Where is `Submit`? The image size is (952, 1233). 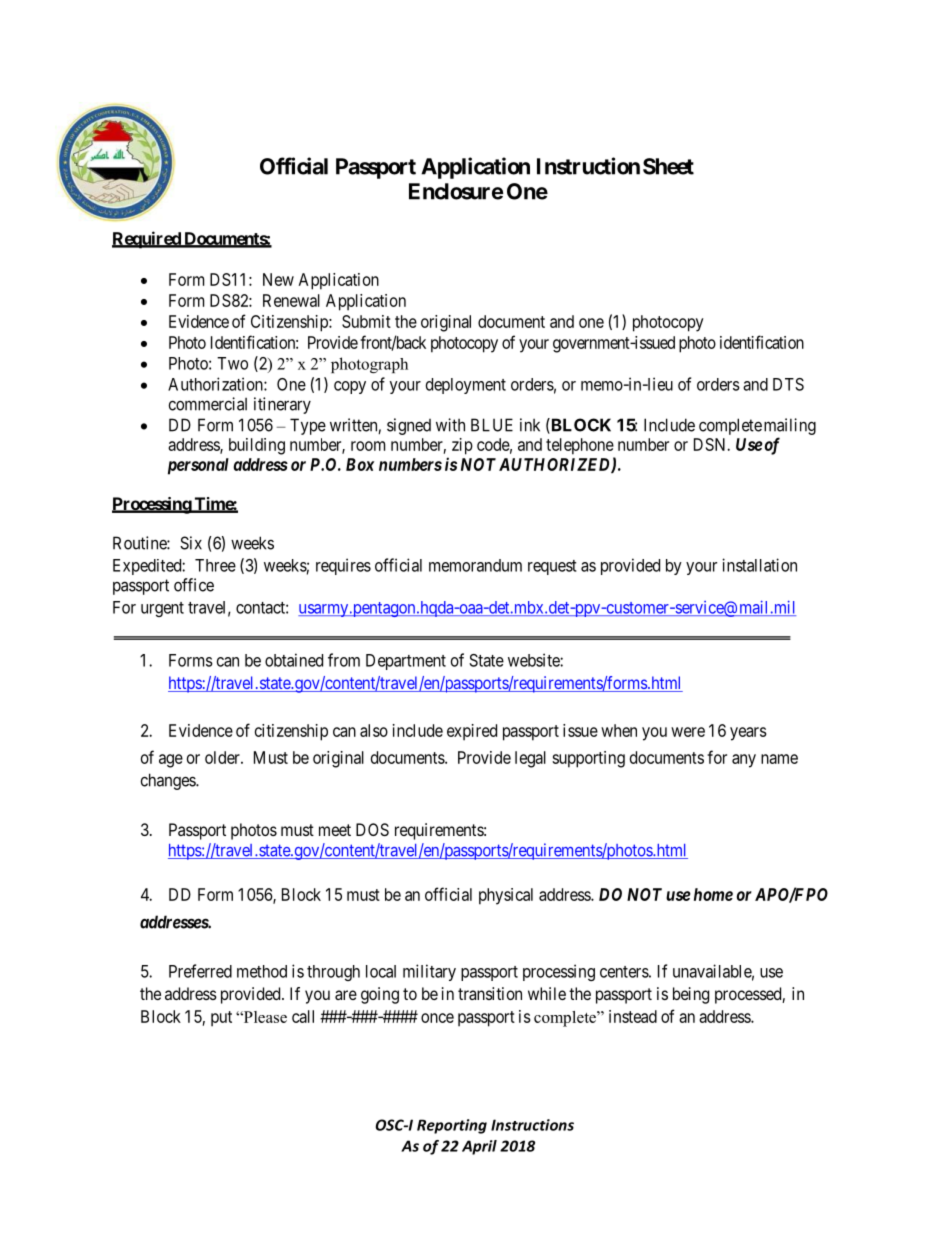
Submit is located at coordinates (366, 321).
